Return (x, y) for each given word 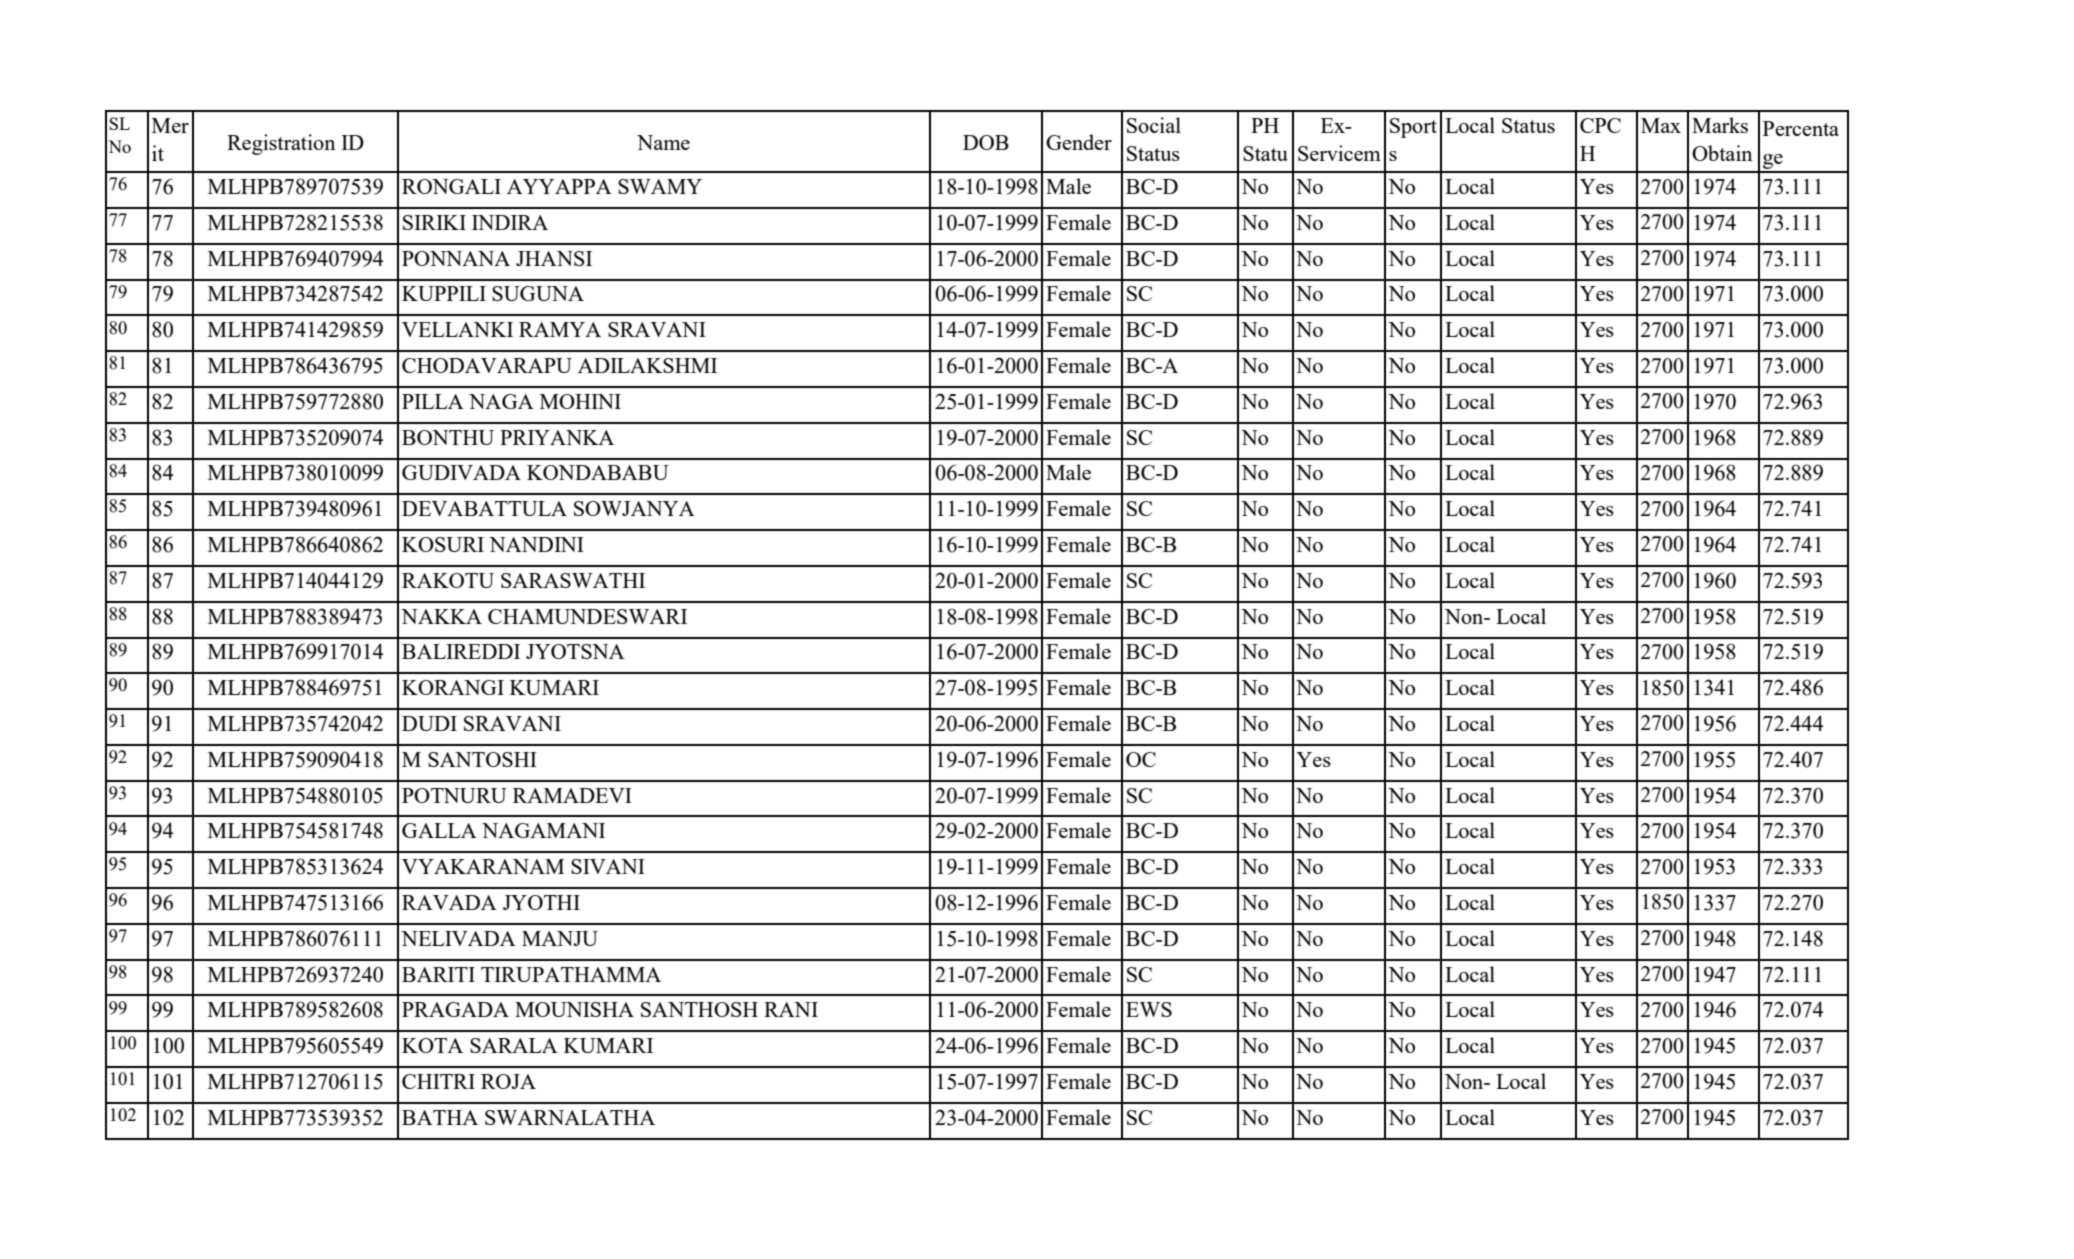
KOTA (432, 1045)
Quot (1411, 183)
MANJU (560, 938)
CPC (1600, 125)
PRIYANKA (557, 437)
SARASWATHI (573, 580)
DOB (986, 142)
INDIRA (510, 222)
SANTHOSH (699, 1009)
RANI (791, 1009)
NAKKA (441, 616)
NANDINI (536, 544)
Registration (281, 144)
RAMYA (560, 329)
